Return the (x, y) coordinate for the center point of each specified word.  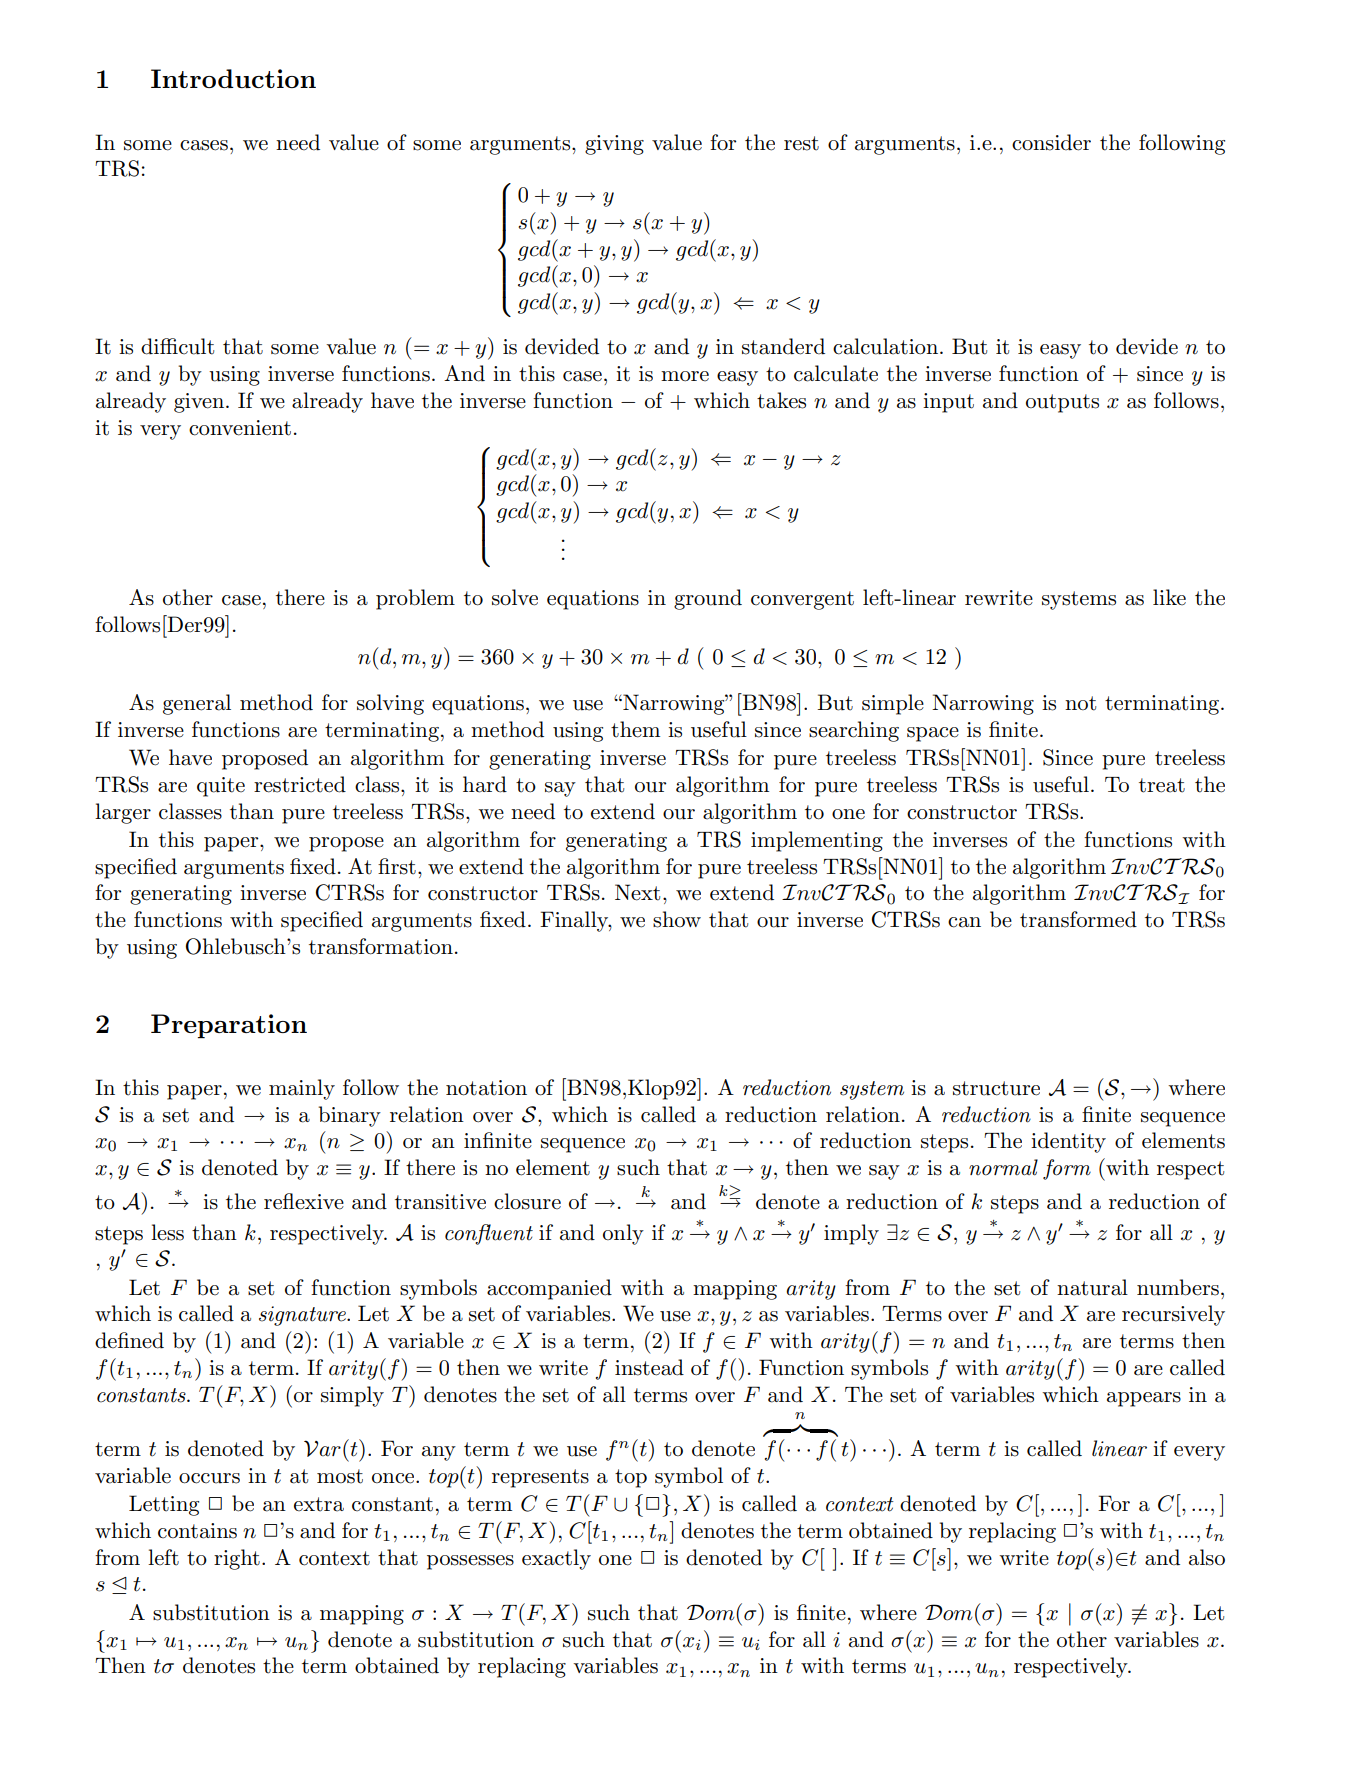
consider (1051, 142)
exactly (556, 1559)
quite (221, 787)
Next (637, 892)
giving (614, 145)
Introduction (233, 78)
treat (1162, 785)
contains (197, 1531)
